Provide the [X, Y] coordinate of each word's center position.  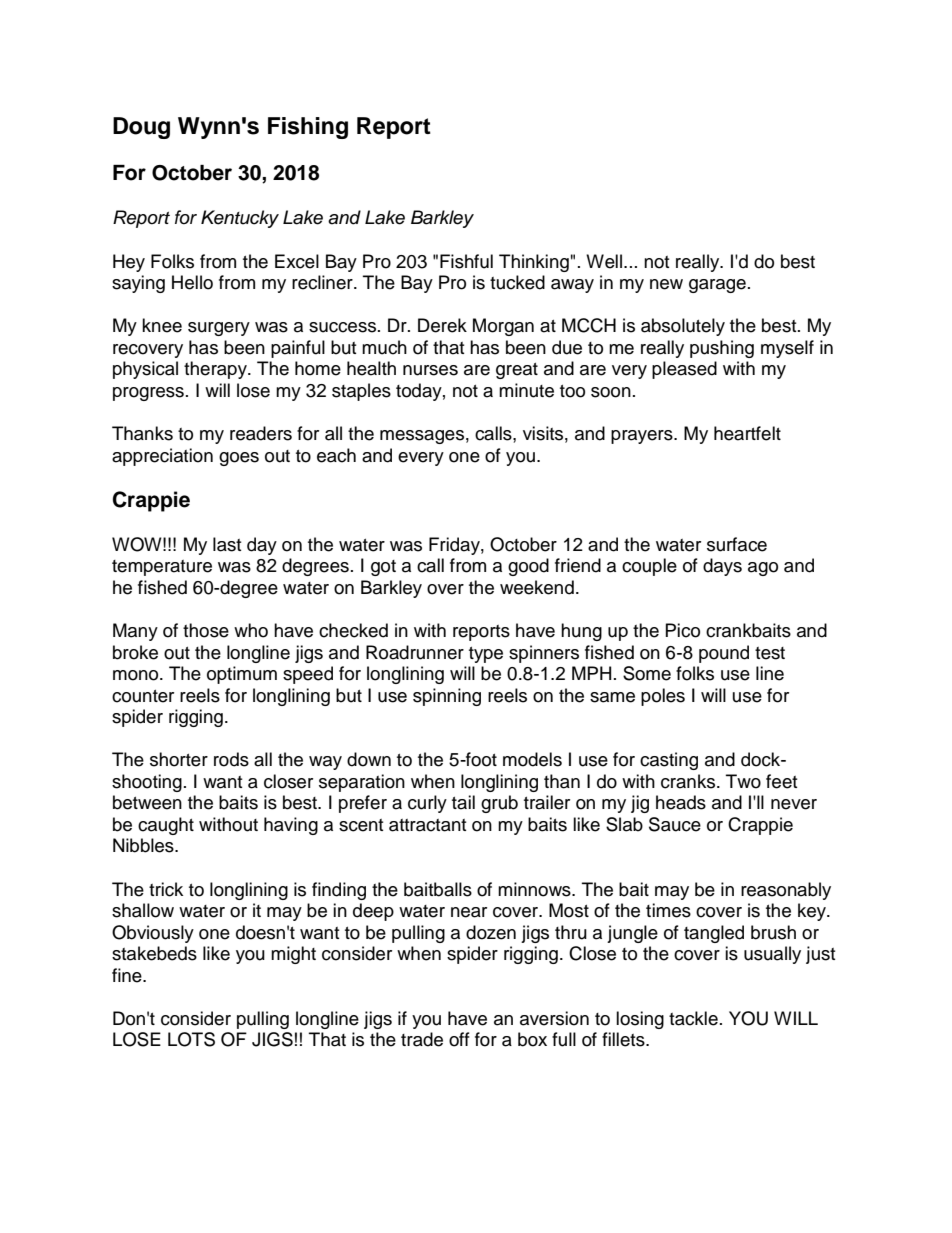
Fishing [308, 128]
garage [717, 286]
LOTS [191, 1039]
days [722, 567]
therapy [216, 370]
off [459, 1039]
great [517, 371]
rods [231, 759]
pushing [722, 349]
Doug [141, 128]
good [528, 567]
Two [743, 781]
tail [463, 802]
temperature [162, 568]
